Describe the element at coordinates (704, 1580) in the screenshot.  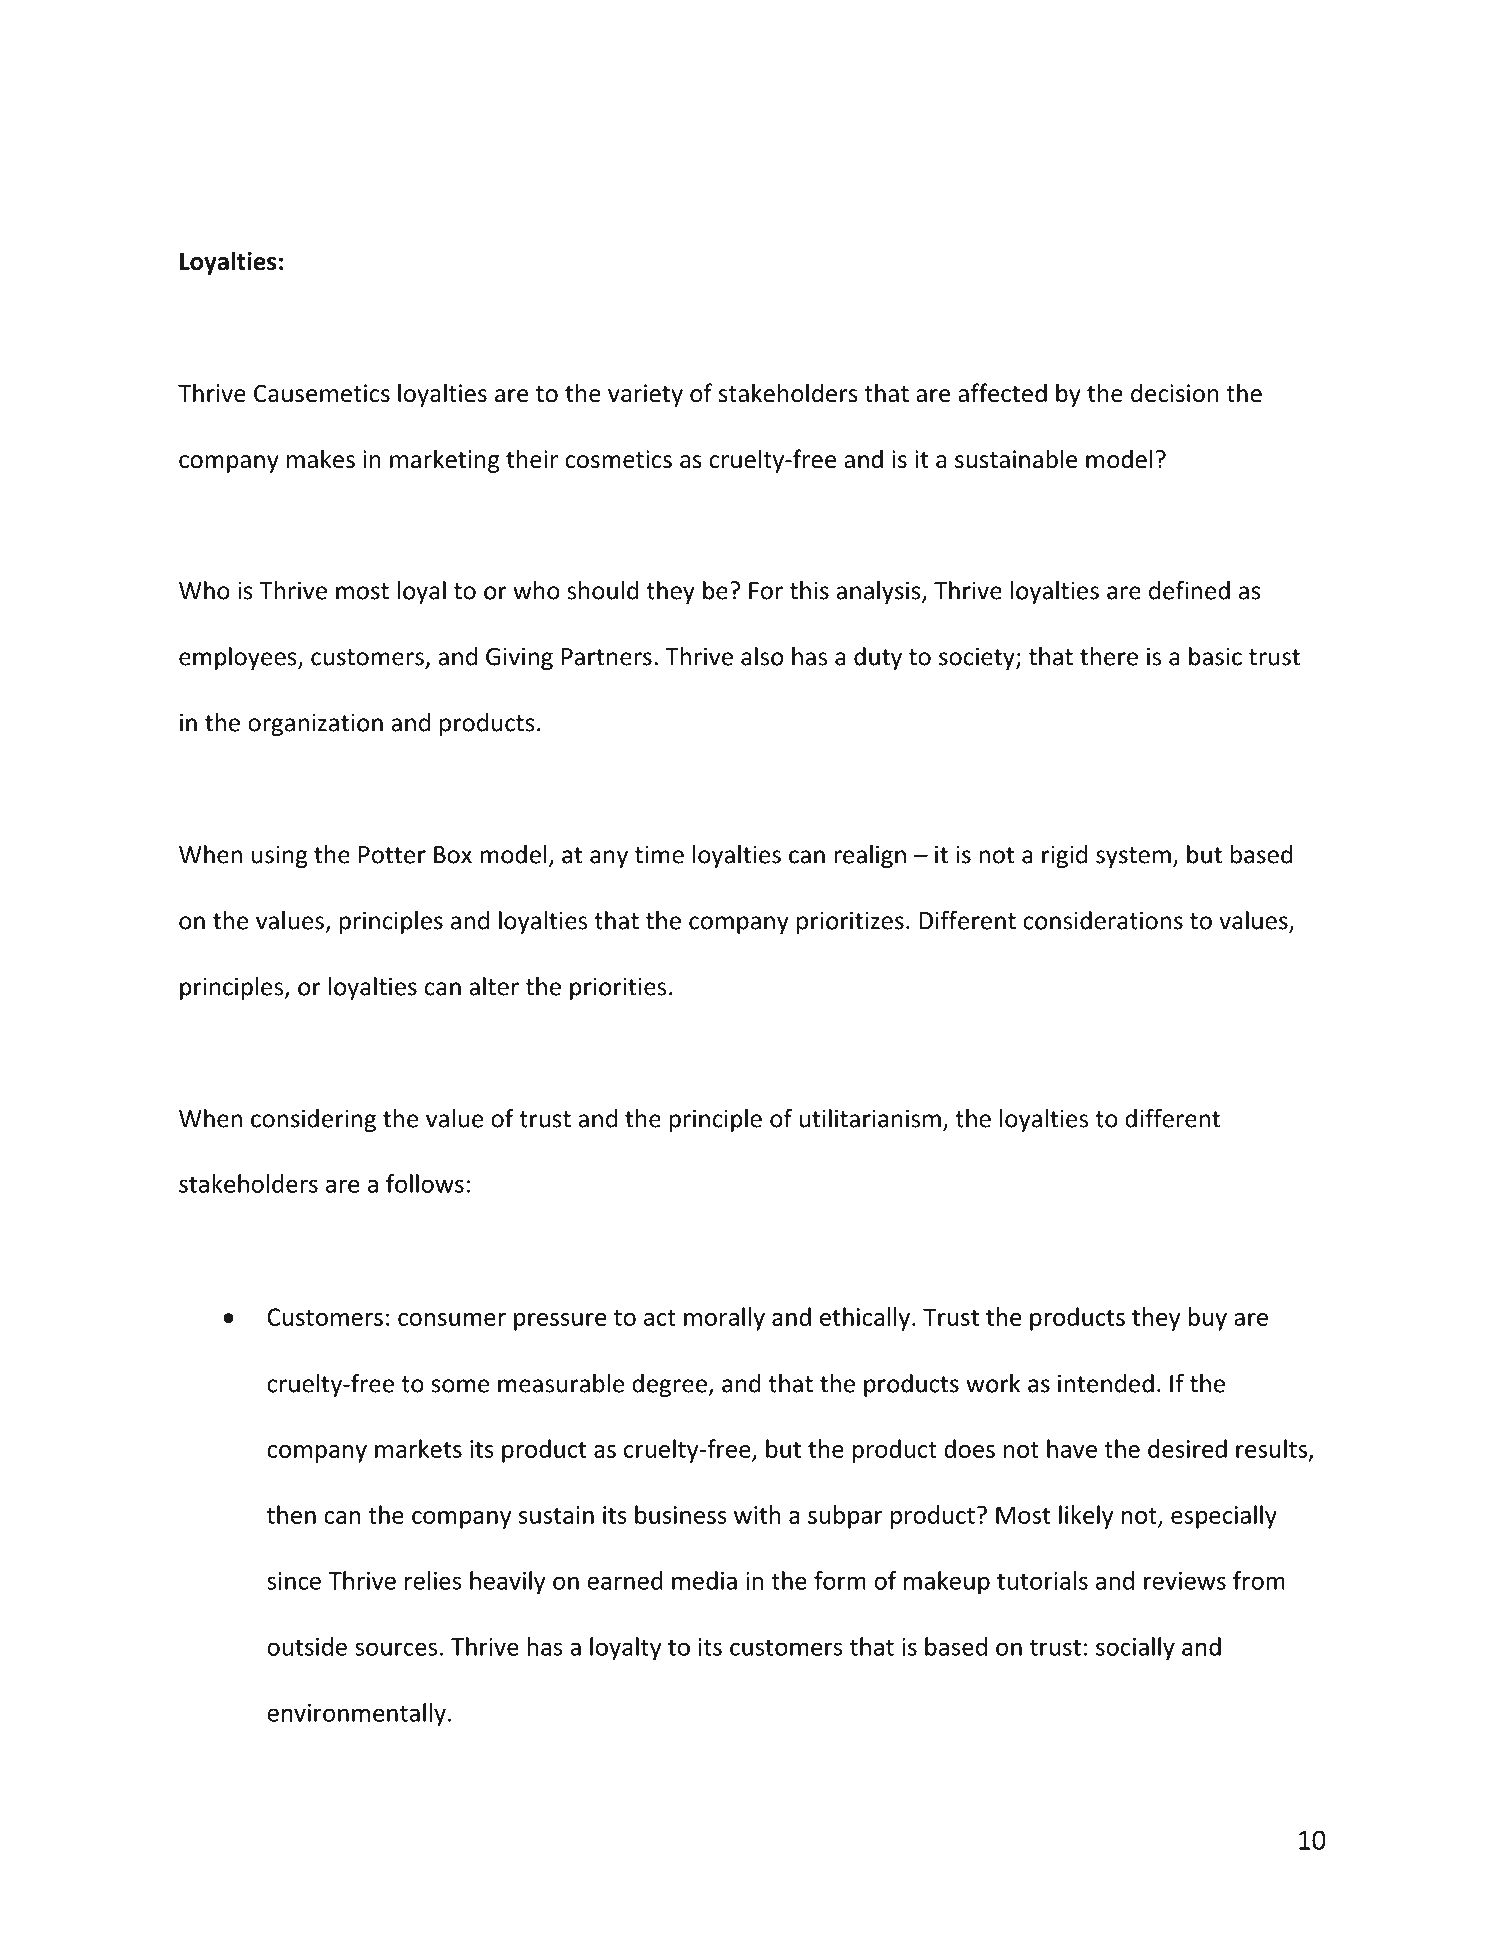
I see `media` at that location.
